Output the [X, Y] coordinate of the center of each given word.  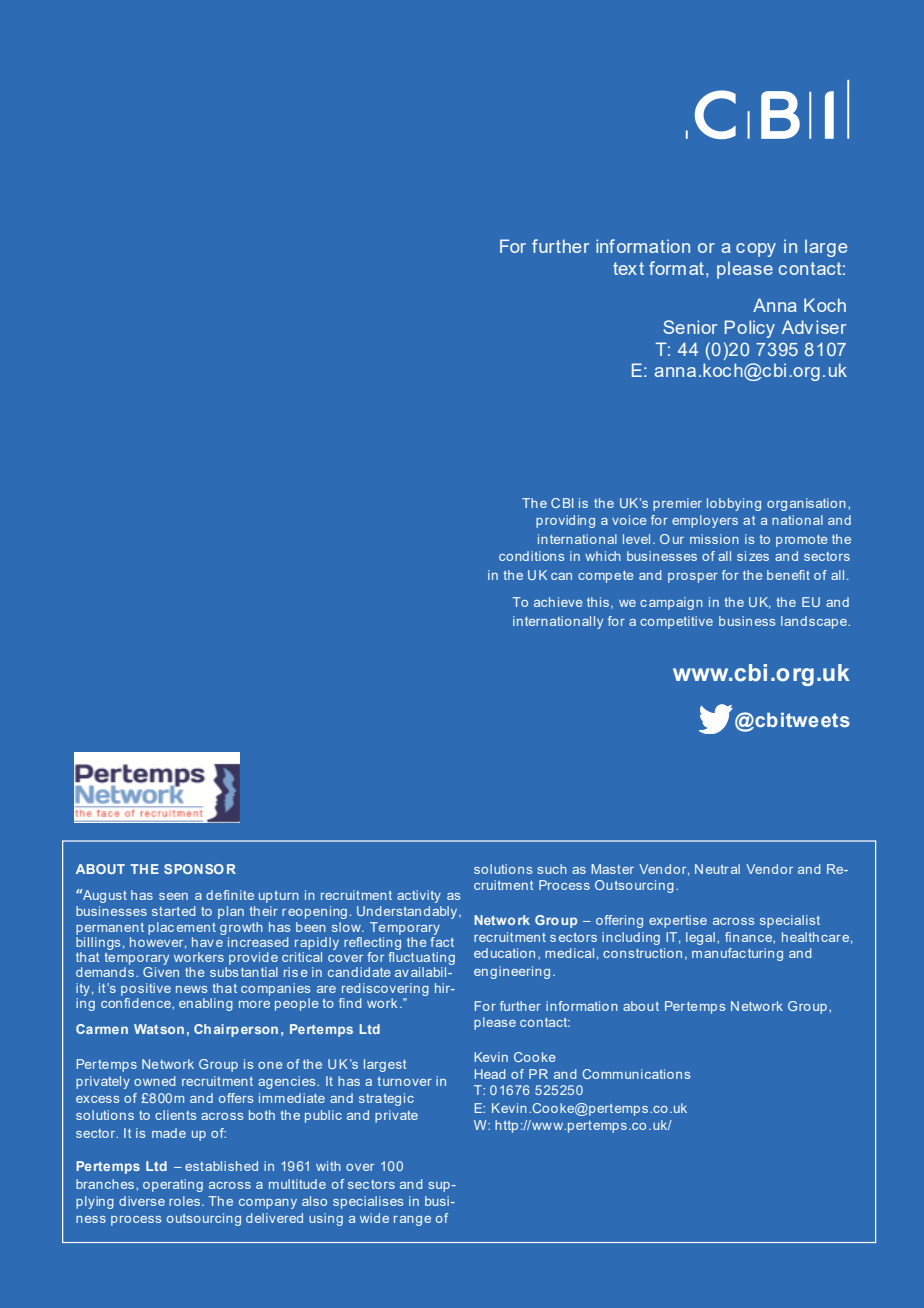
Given [161, 970]
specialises [368, 1202]
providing [565, 521]
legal [700, 938]
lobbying [734, 504]
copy [756, 250]
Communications [636, 1074]
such [552, 869]
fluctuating [421, 957]
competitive [676, 622]
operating [173, 1185]
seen [173, 896]
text [628, 268]
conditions [531, 556]
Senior [690, 327]
